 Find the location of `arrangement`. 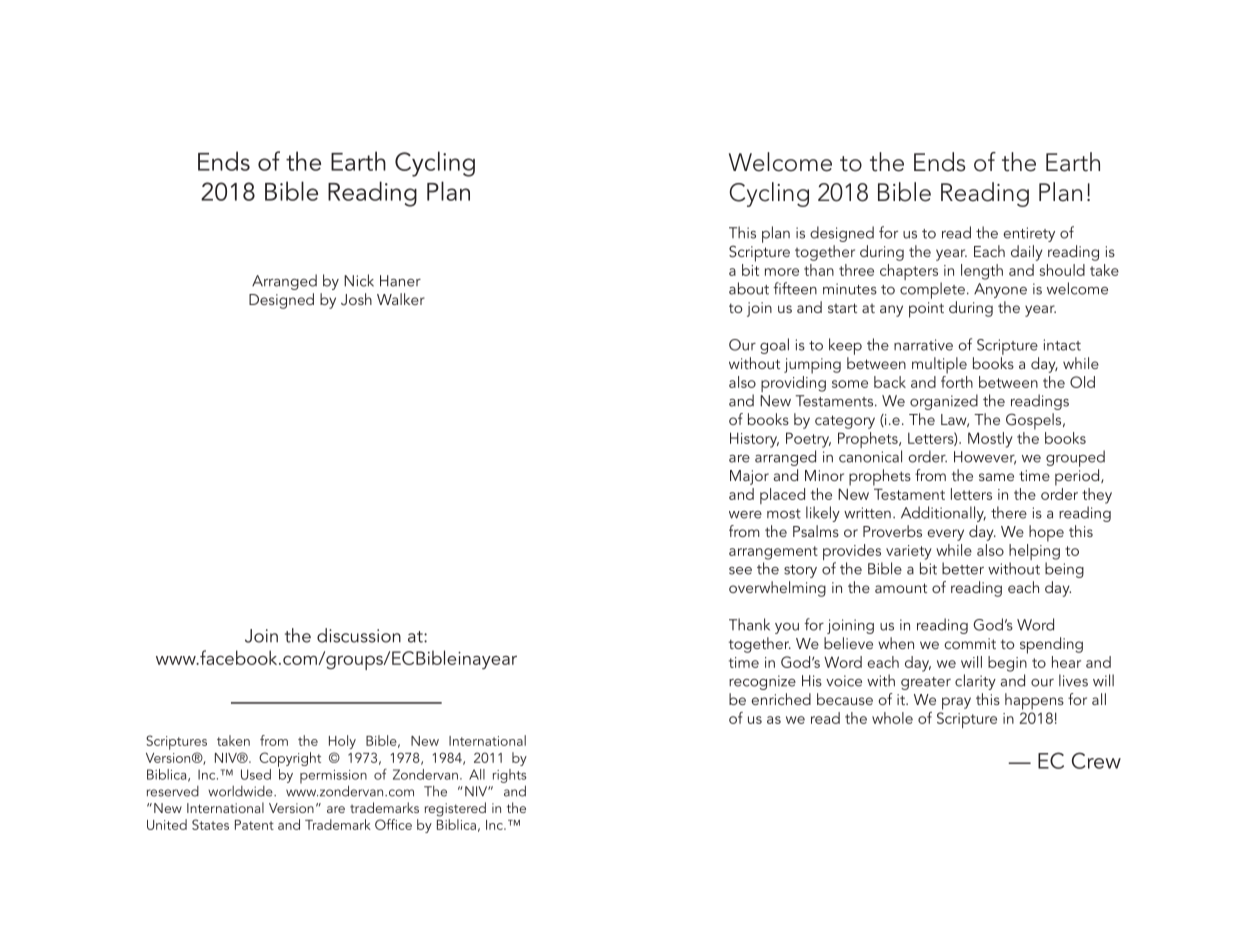

arrangement is located at coordinates (773, 553).
